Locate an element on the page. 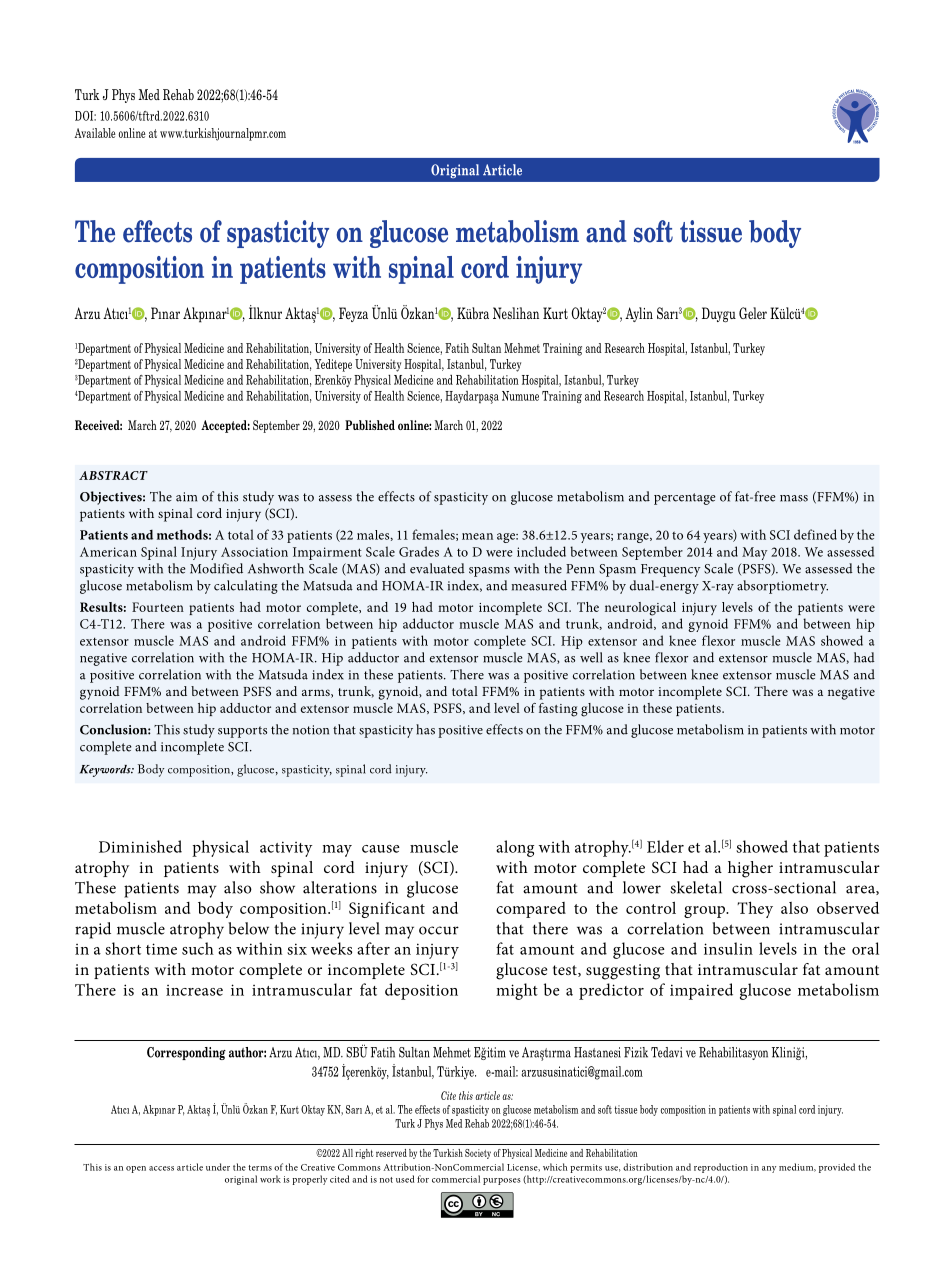 The height and width of the document is (1288, 945). They is located at coordinates (755, 909).
